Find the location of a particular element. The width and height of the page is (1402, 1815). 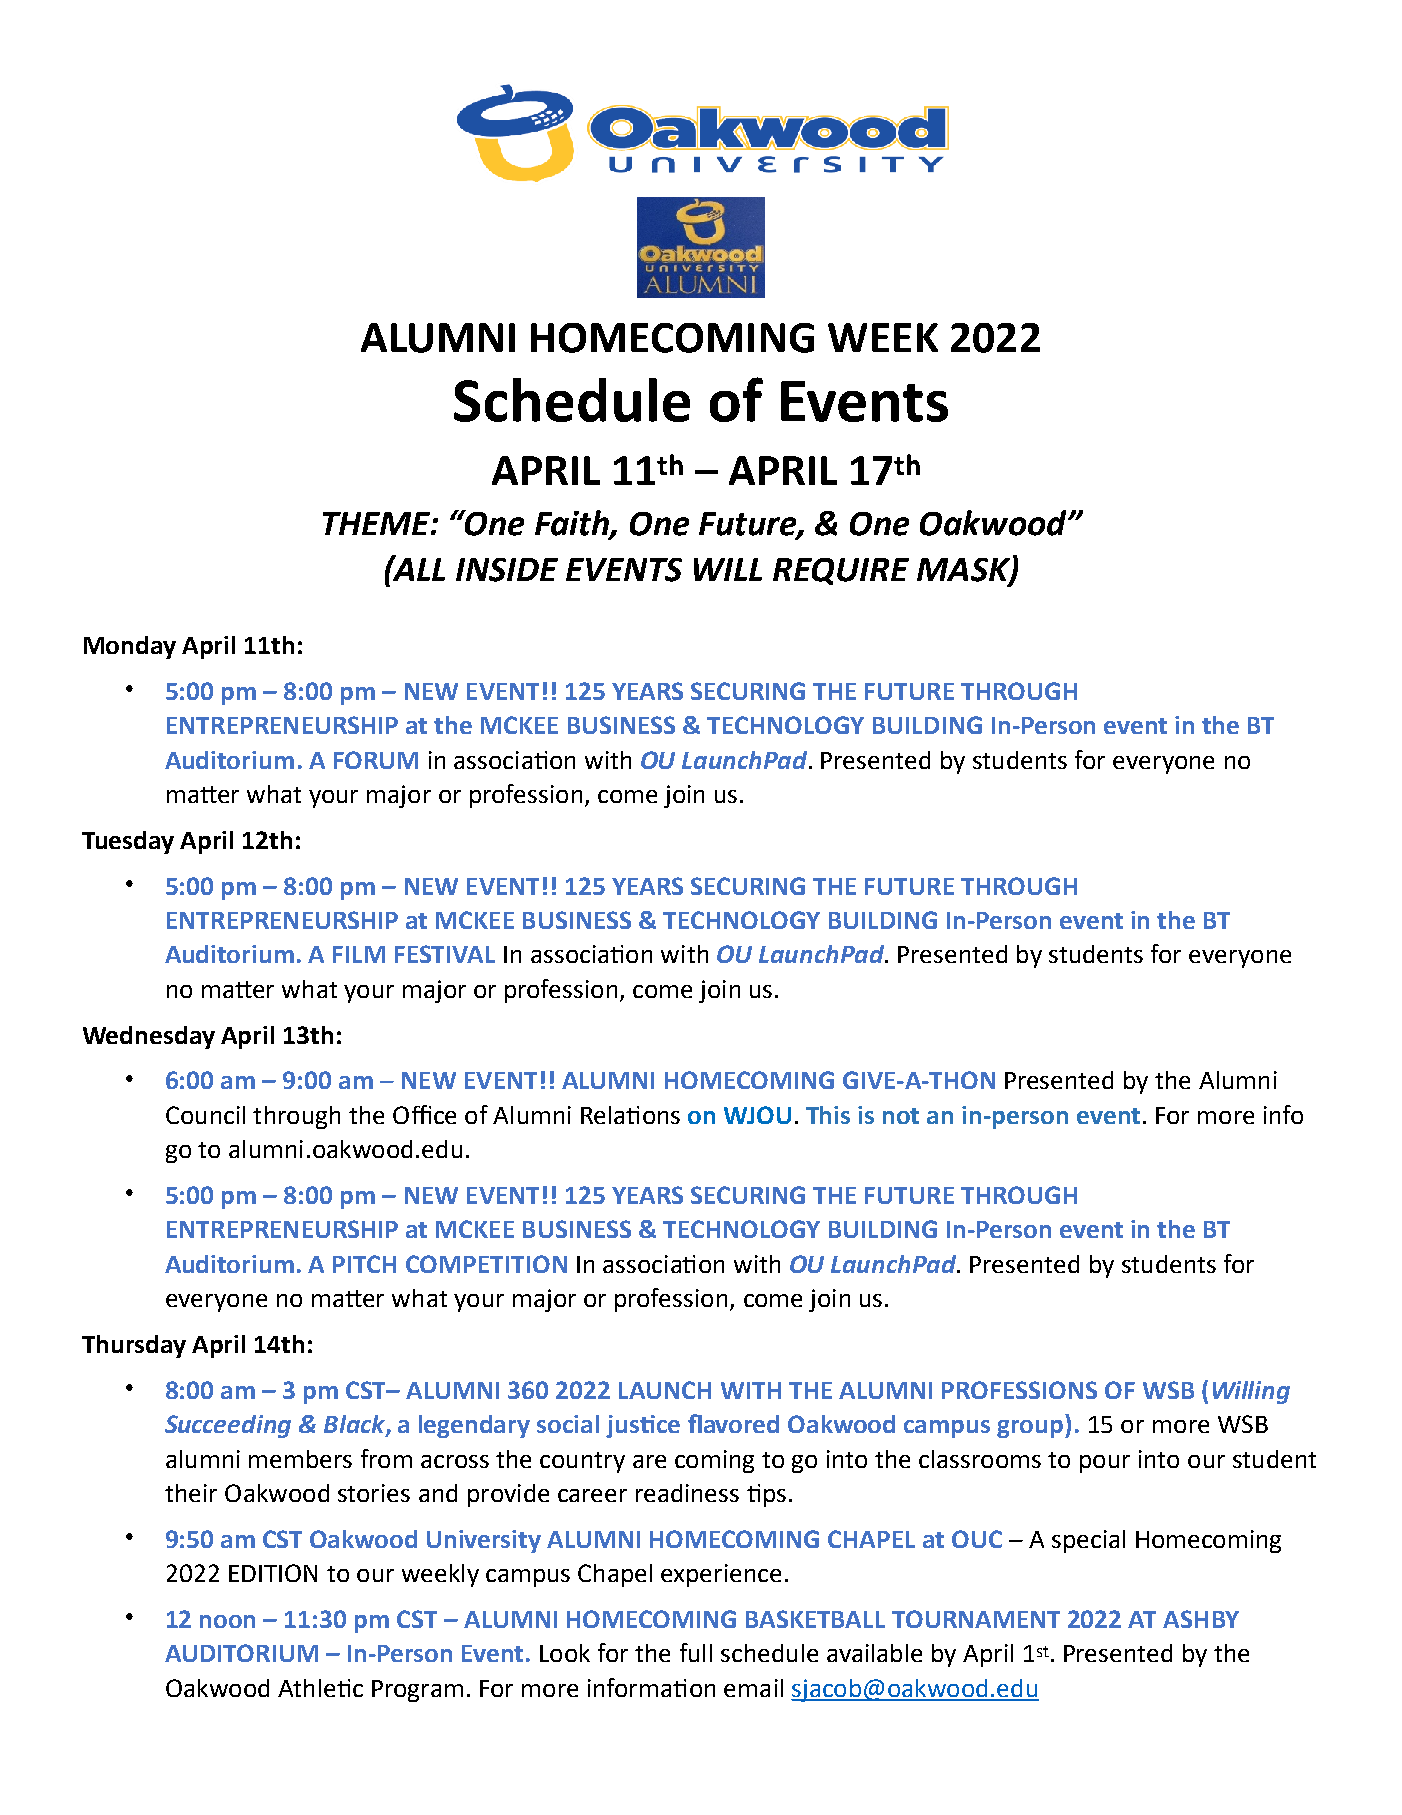

Monday is located at coordinates (130, 647).
